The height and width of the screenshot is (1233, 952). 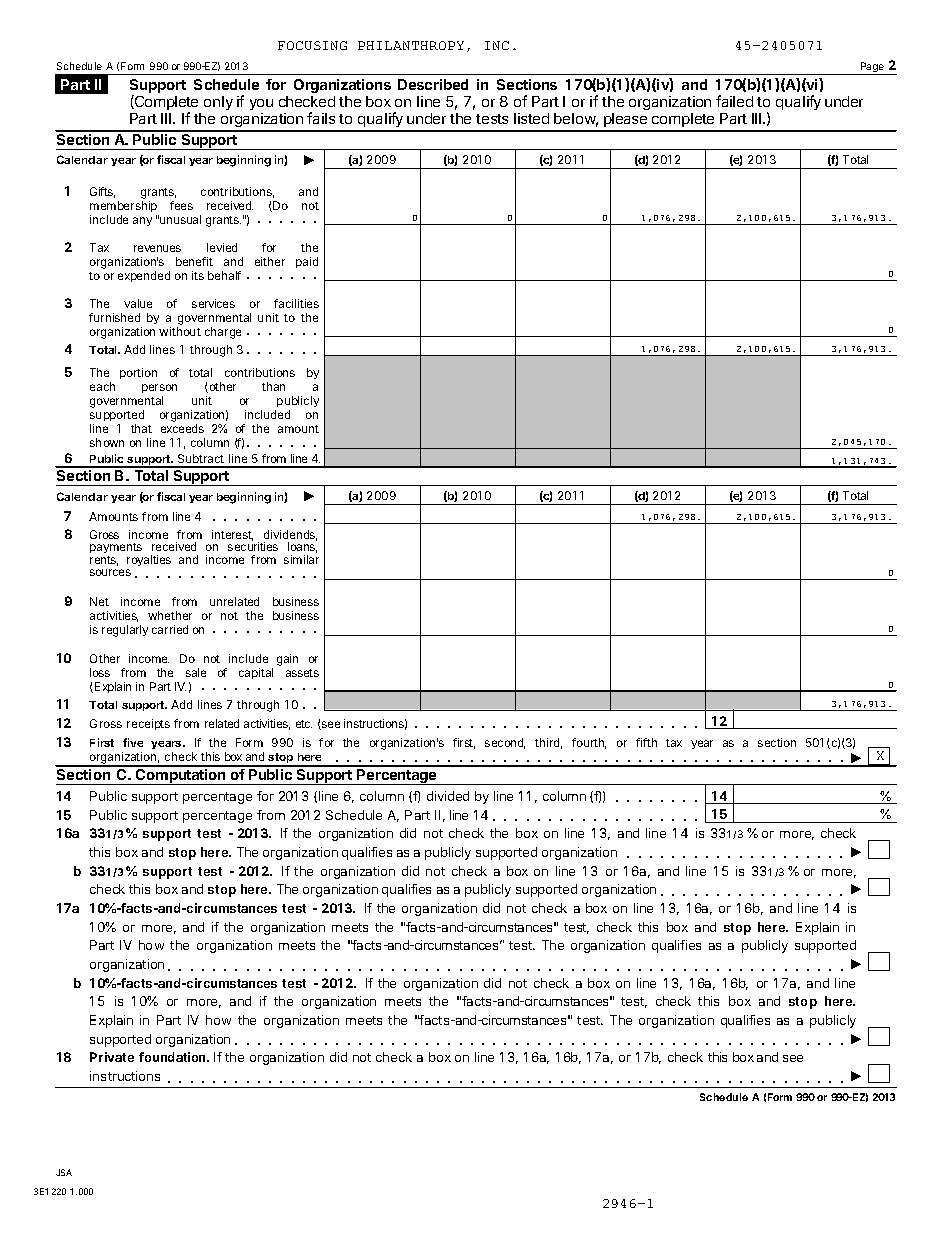 I want to click on than, so click(x=273, y=386).
